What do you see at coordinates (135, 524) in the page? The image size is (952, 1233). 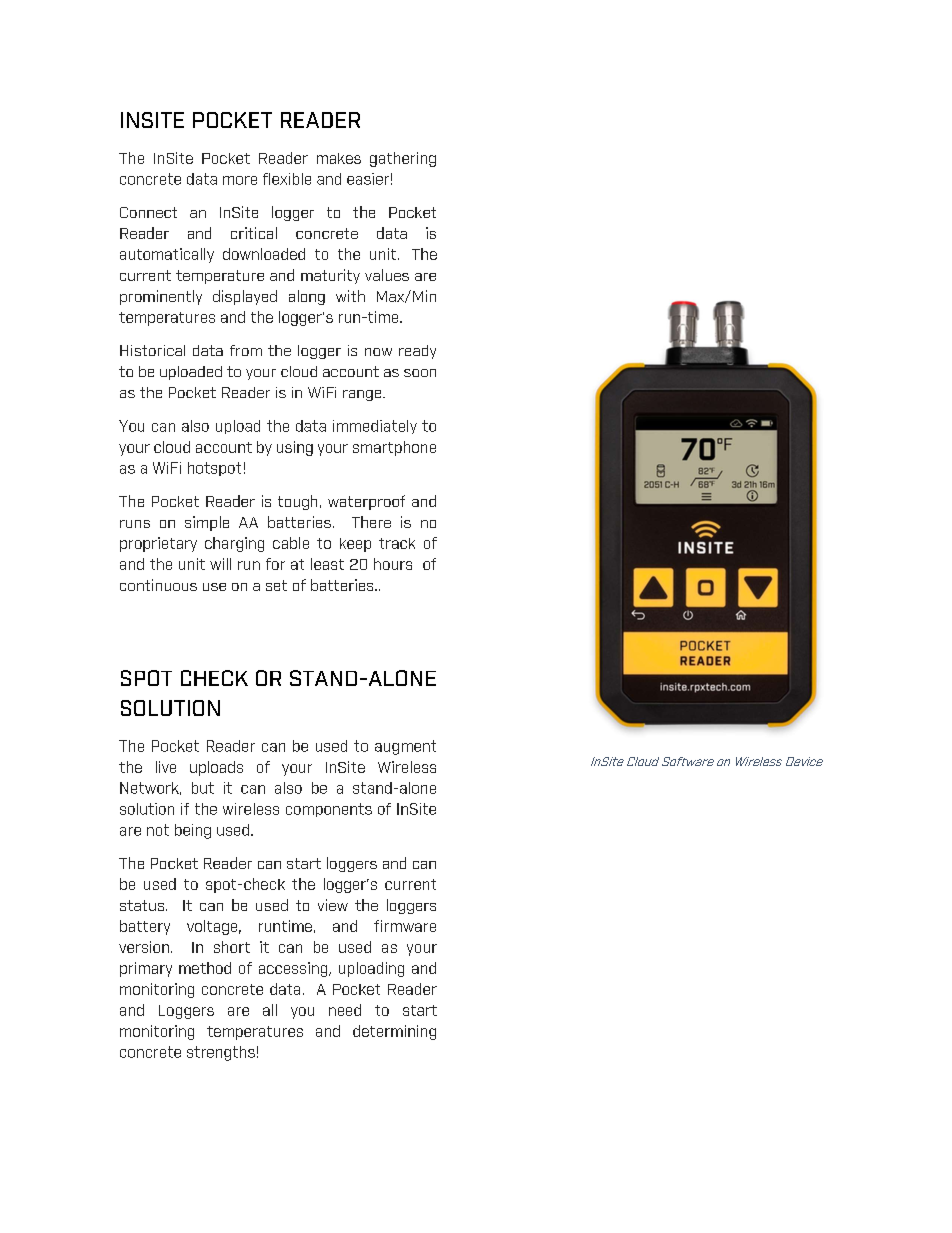 I see `runs` at bounding box center [135, 524].
